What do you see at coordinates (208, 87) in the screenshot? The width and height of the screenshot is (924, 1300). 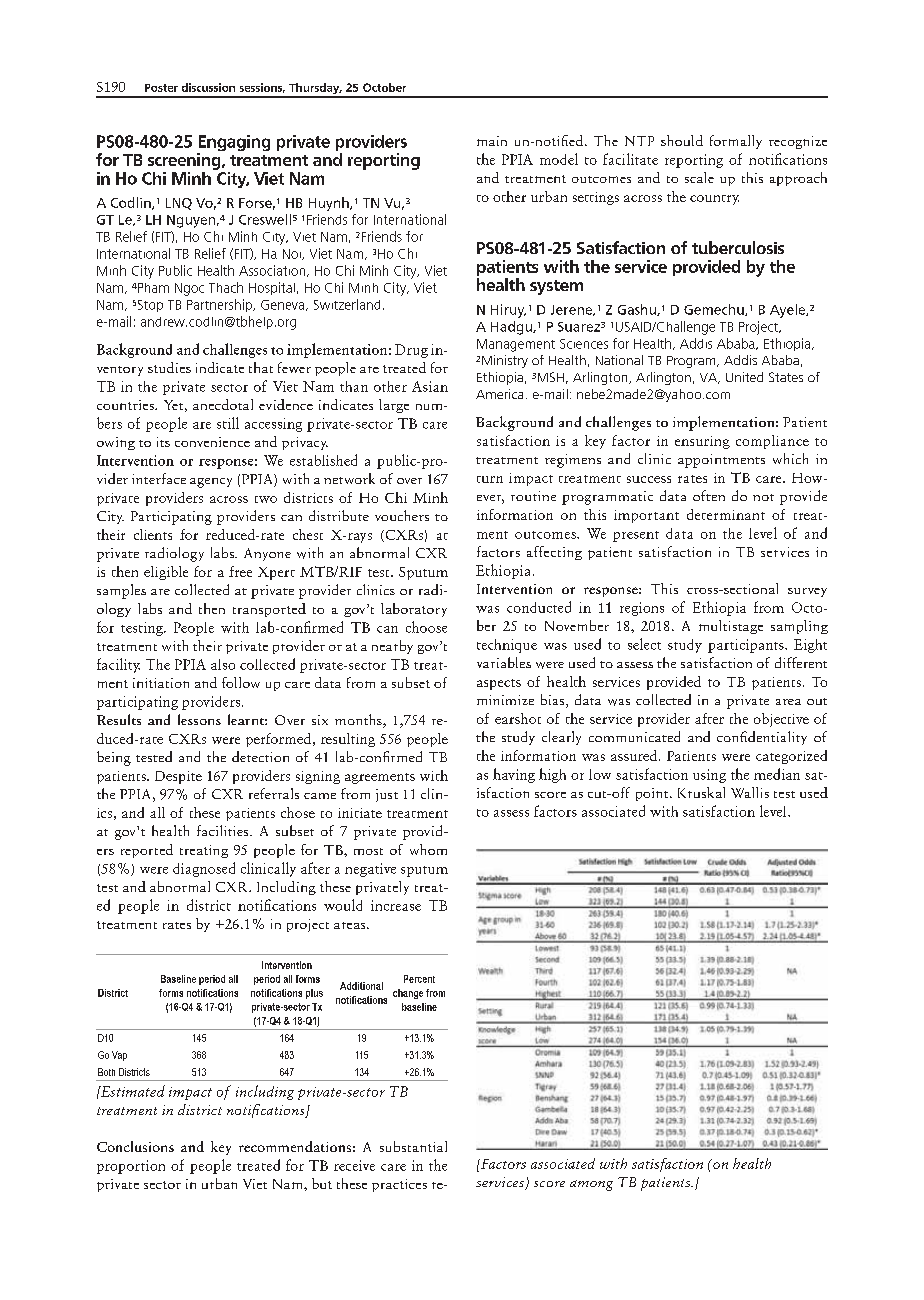 I see `discussion` at bounding box center [208, 87].
